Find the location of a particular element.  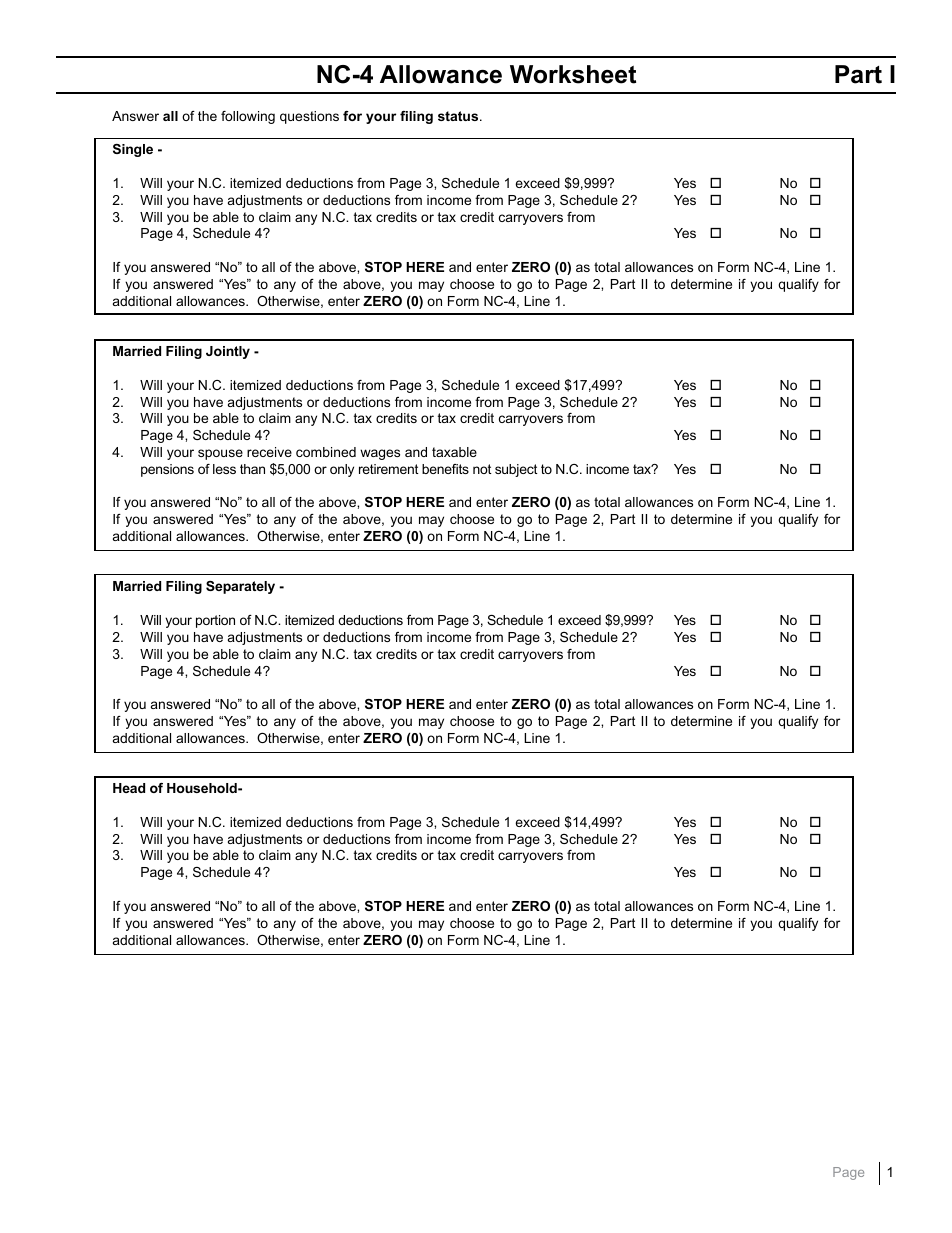

retirement is located at coordinates (389, 469).
